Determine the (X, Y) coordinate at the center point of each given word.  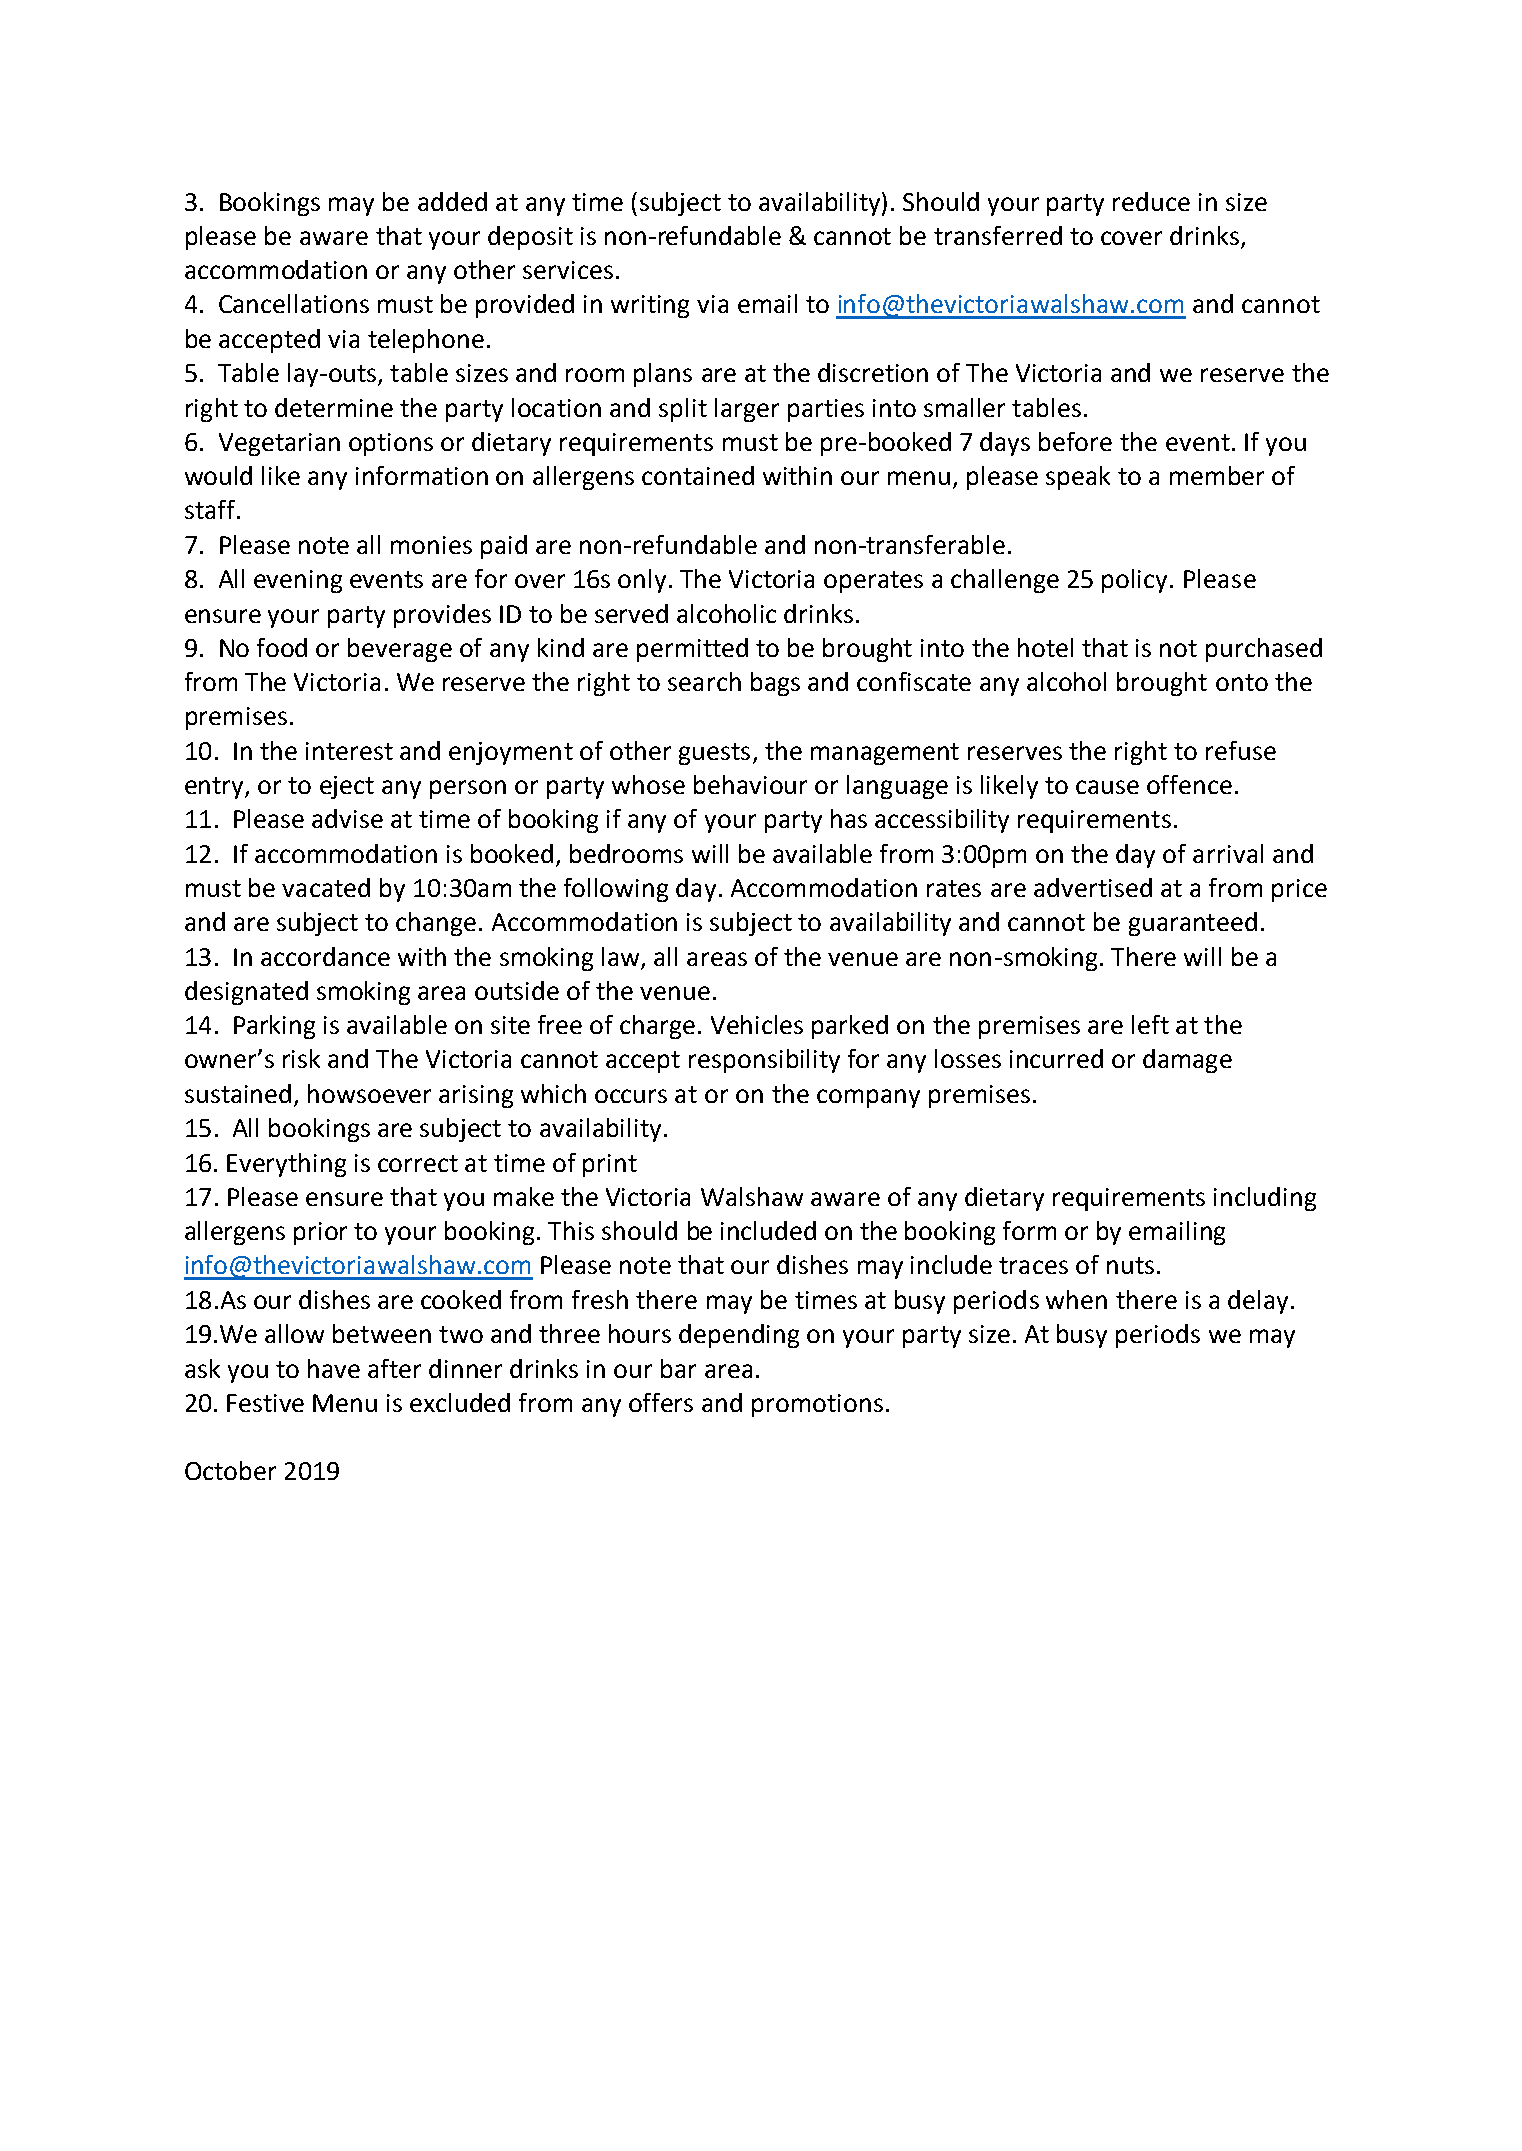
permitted (692, 650)
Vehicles (757, 1024)
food (282, 647)
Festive (265, 1403)
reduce (1151, 201)
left (1150, 1024)
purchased (1264, 650)
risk (301, 1058)
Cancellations (294, 303)
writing (650, 306)
